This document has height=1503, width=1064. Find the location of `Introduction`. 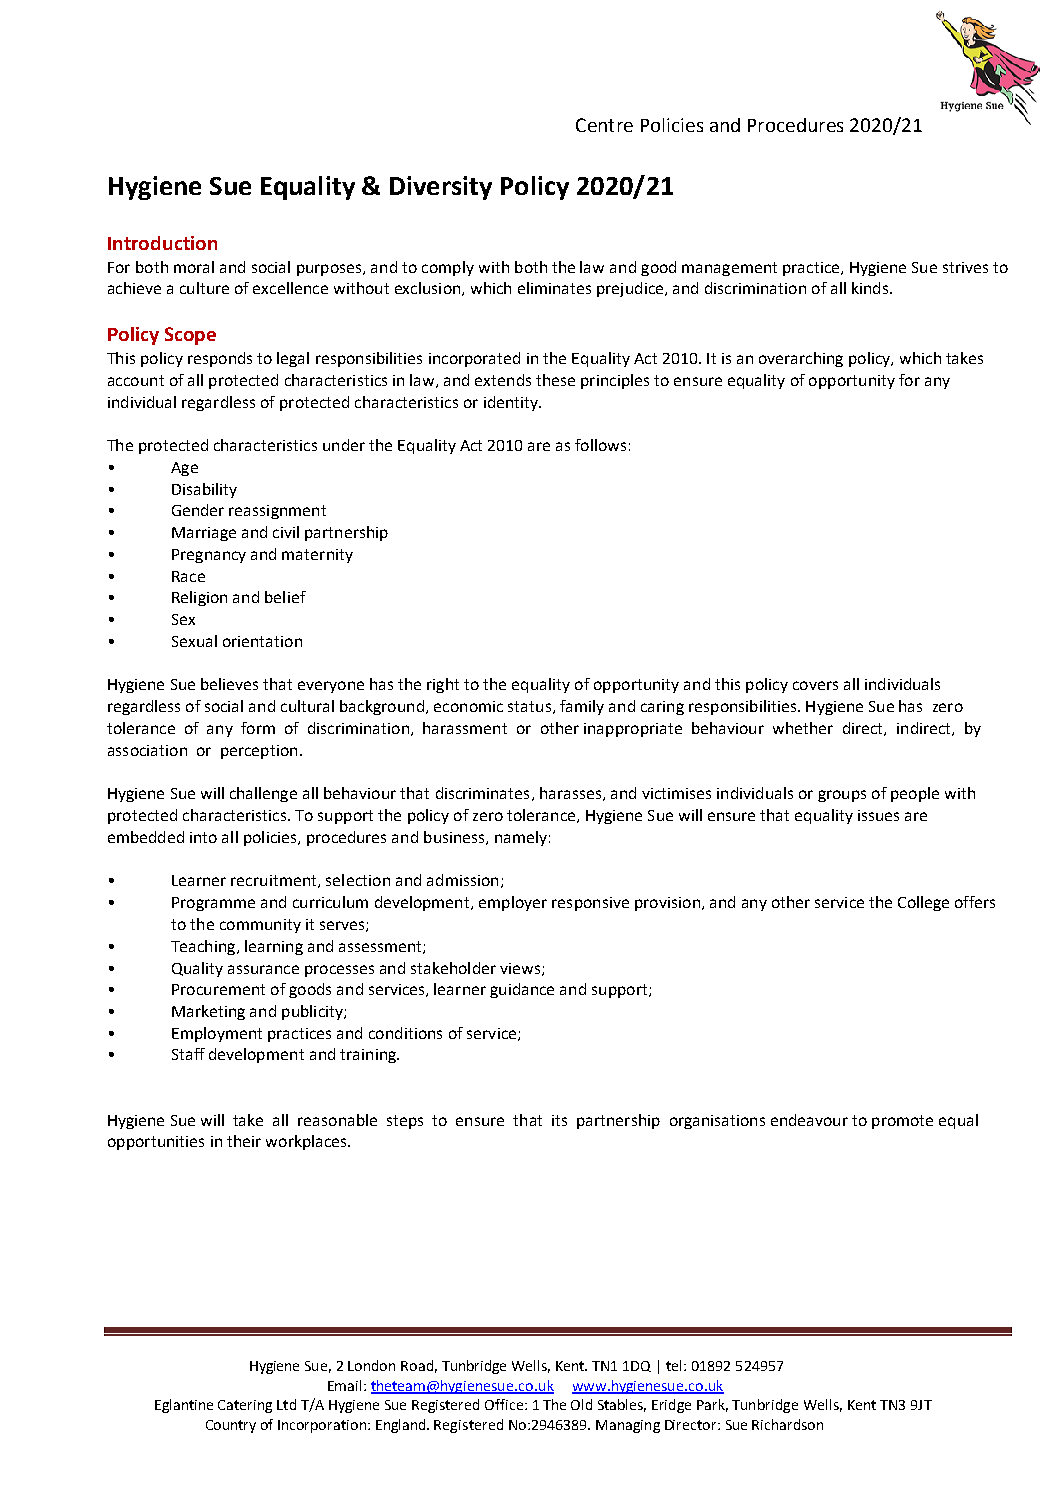

Introduction is located at coordinates (162, 243).
